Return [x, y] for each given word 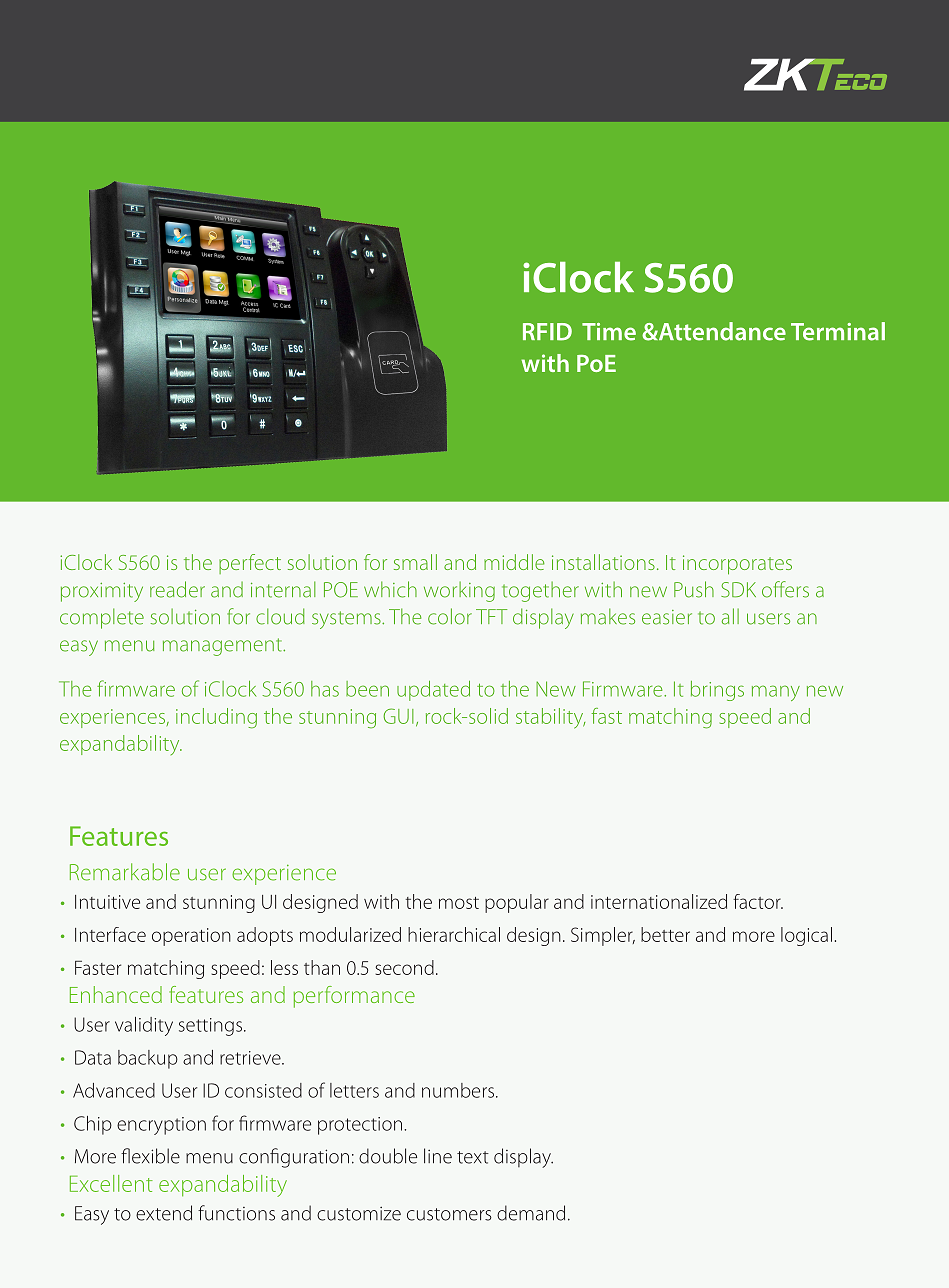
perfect [250, 564]
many [776, 693]
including [216, 718]
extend [164, 1213]
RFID [547, 332]
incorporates [737, 565]
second [404, 967]
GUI [398, 716]
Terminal [838, 331]
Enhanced [116, 994]
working [459, 591]
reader [177, 589]
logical [806, 936]
